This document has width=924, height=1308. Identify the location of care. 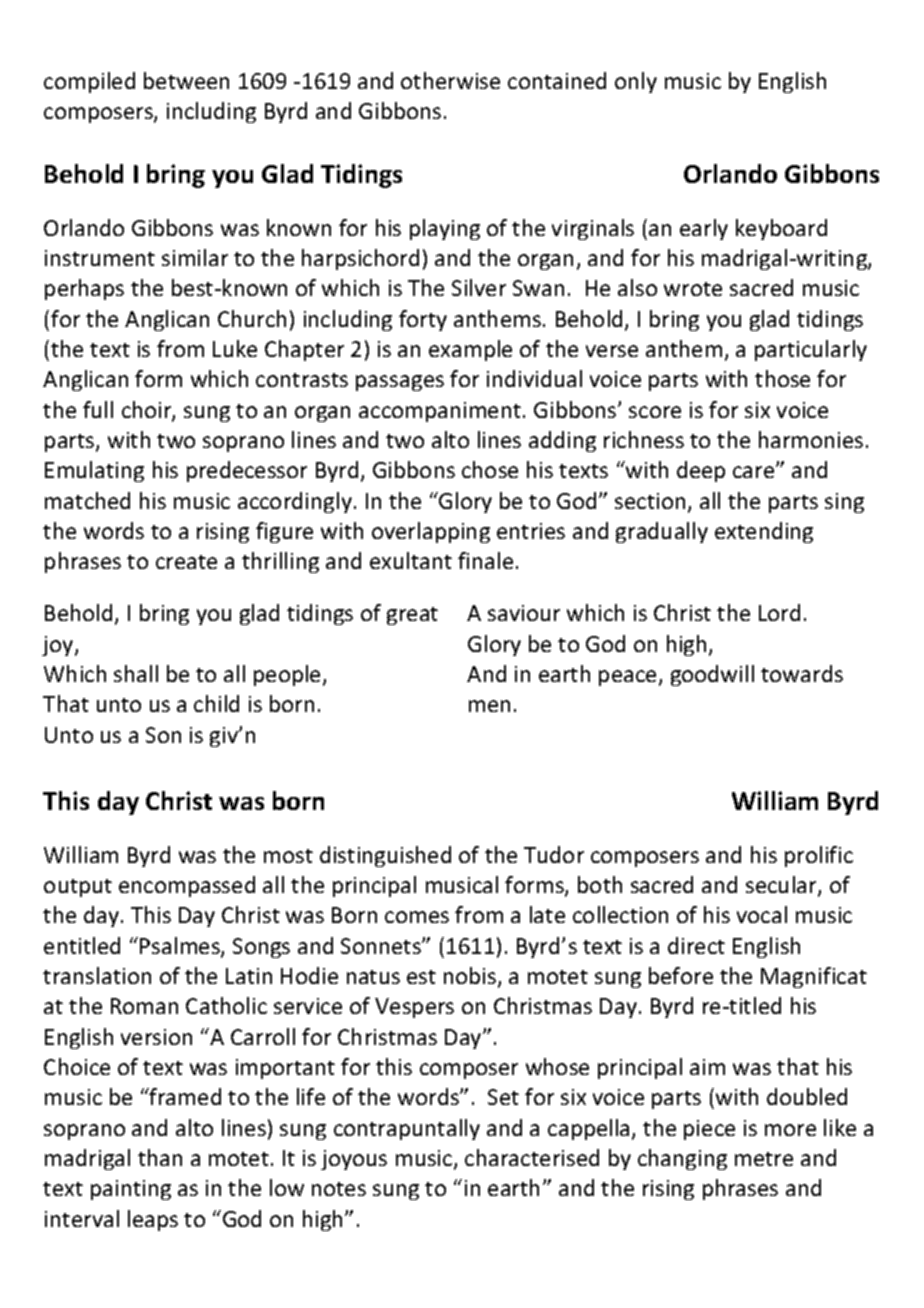
(755, 471).
